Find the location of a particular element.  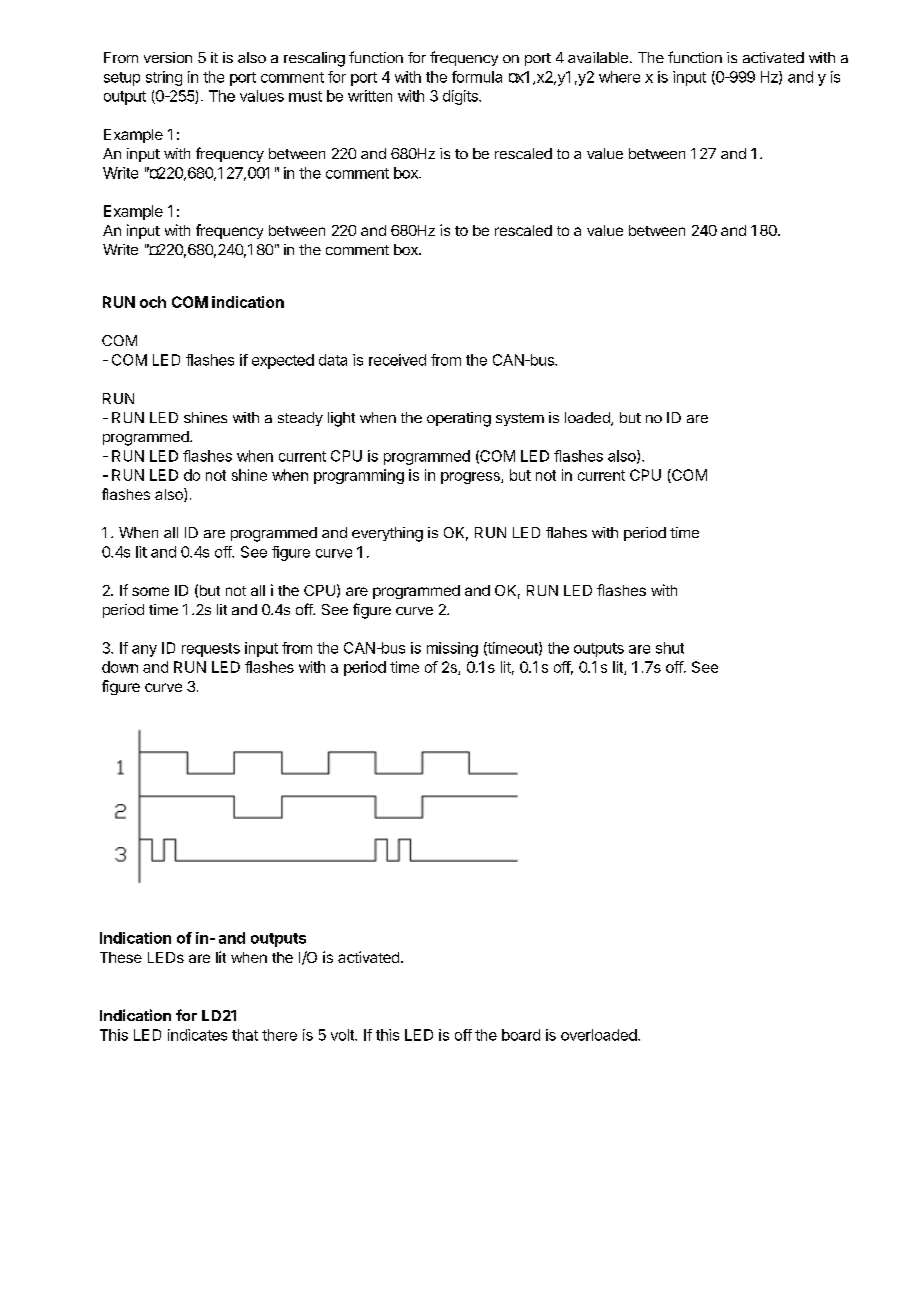

indicates is located at coordinates (197, 1035).
